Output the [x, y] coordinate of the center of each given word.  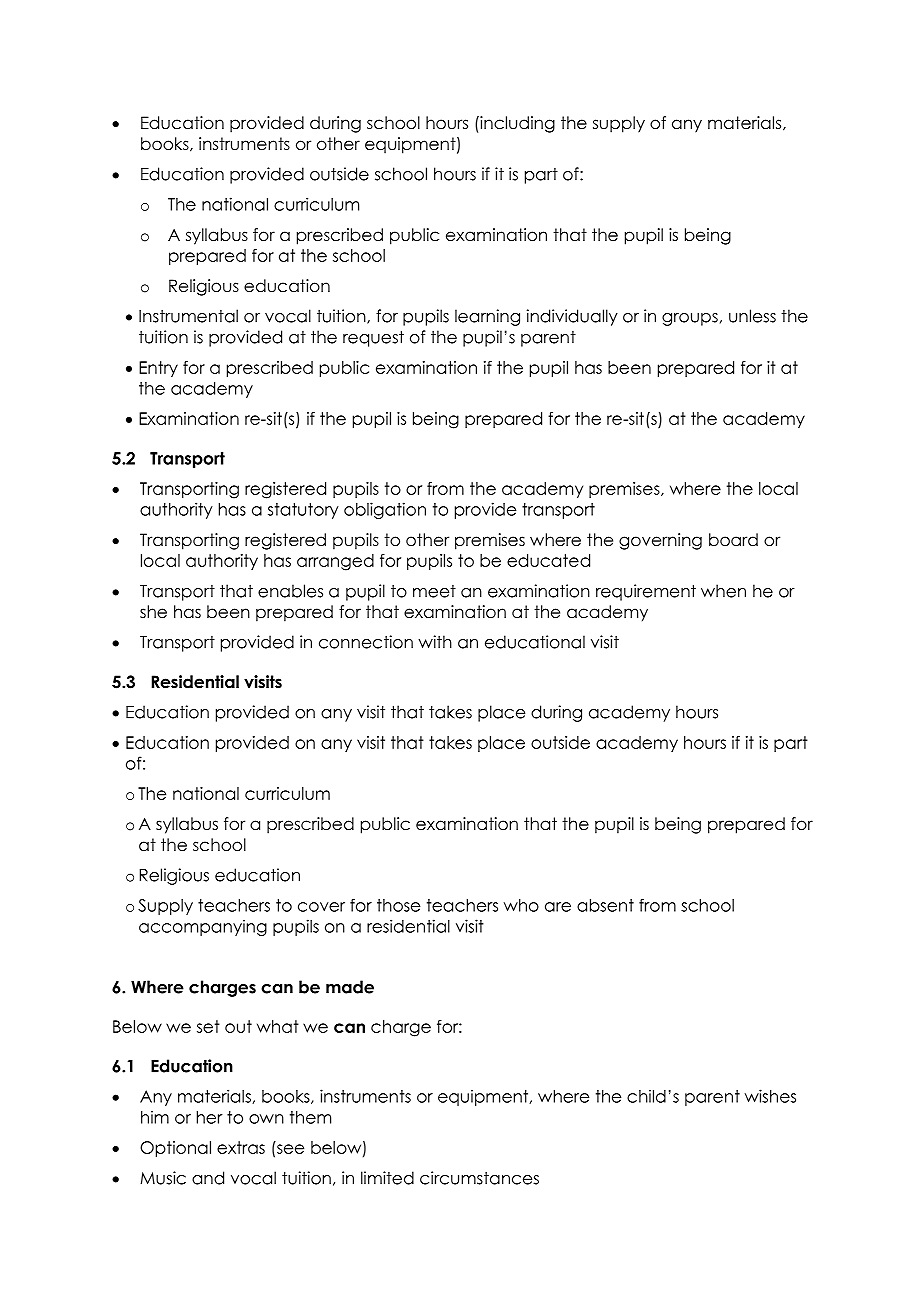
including [516, 124]
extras [241, 1147]
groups [690, 319]
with [435, 642]
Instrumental [188, 316]
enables [290, 591]
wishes [770, 1096]
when [723, 591]
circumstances [479, 1178]
